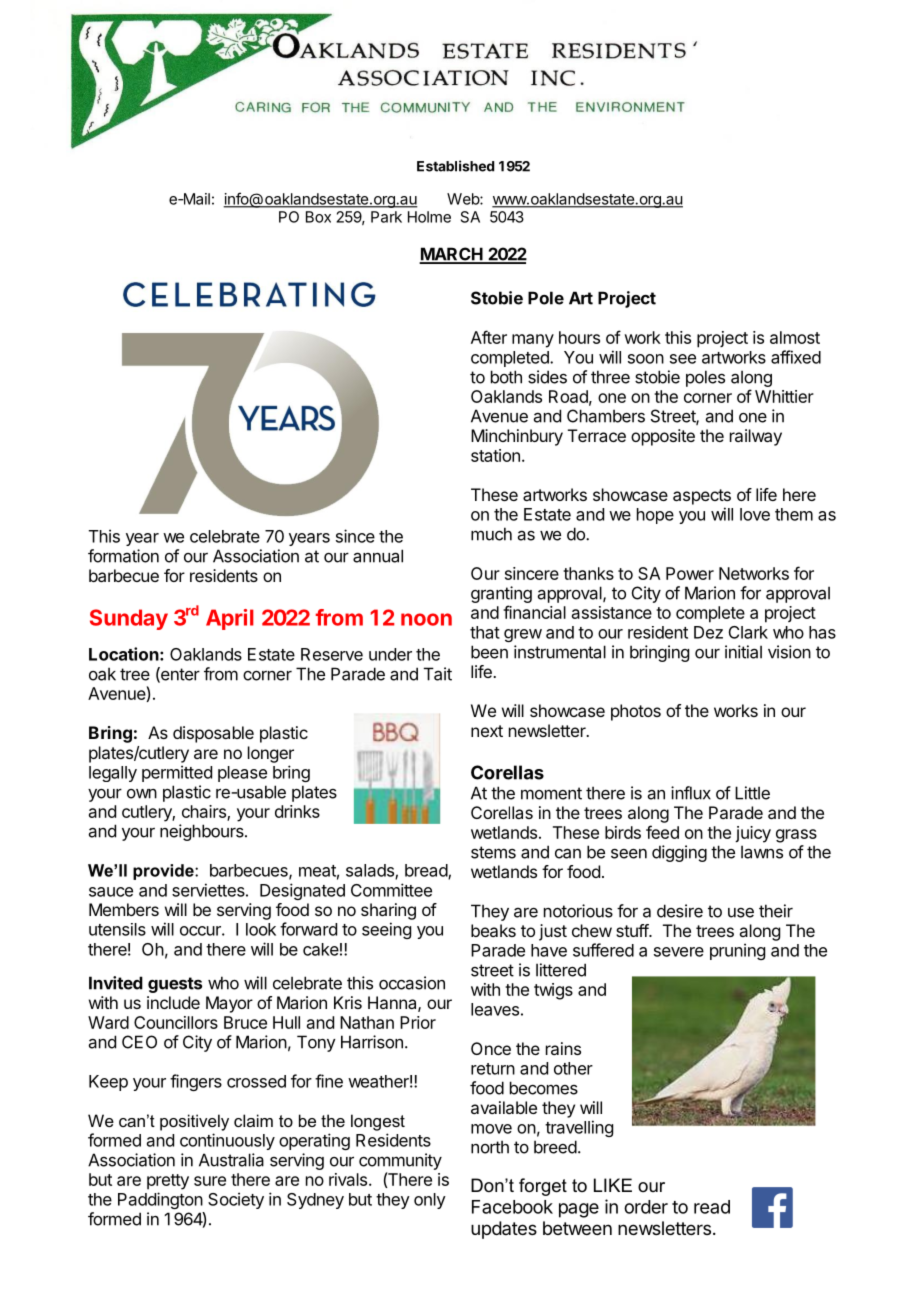 This screenshot has width=924, height=1308. What do you see at coordinates (430, 1201) in the screenshot?
I see `only` at bounding box center [430, 1201].
